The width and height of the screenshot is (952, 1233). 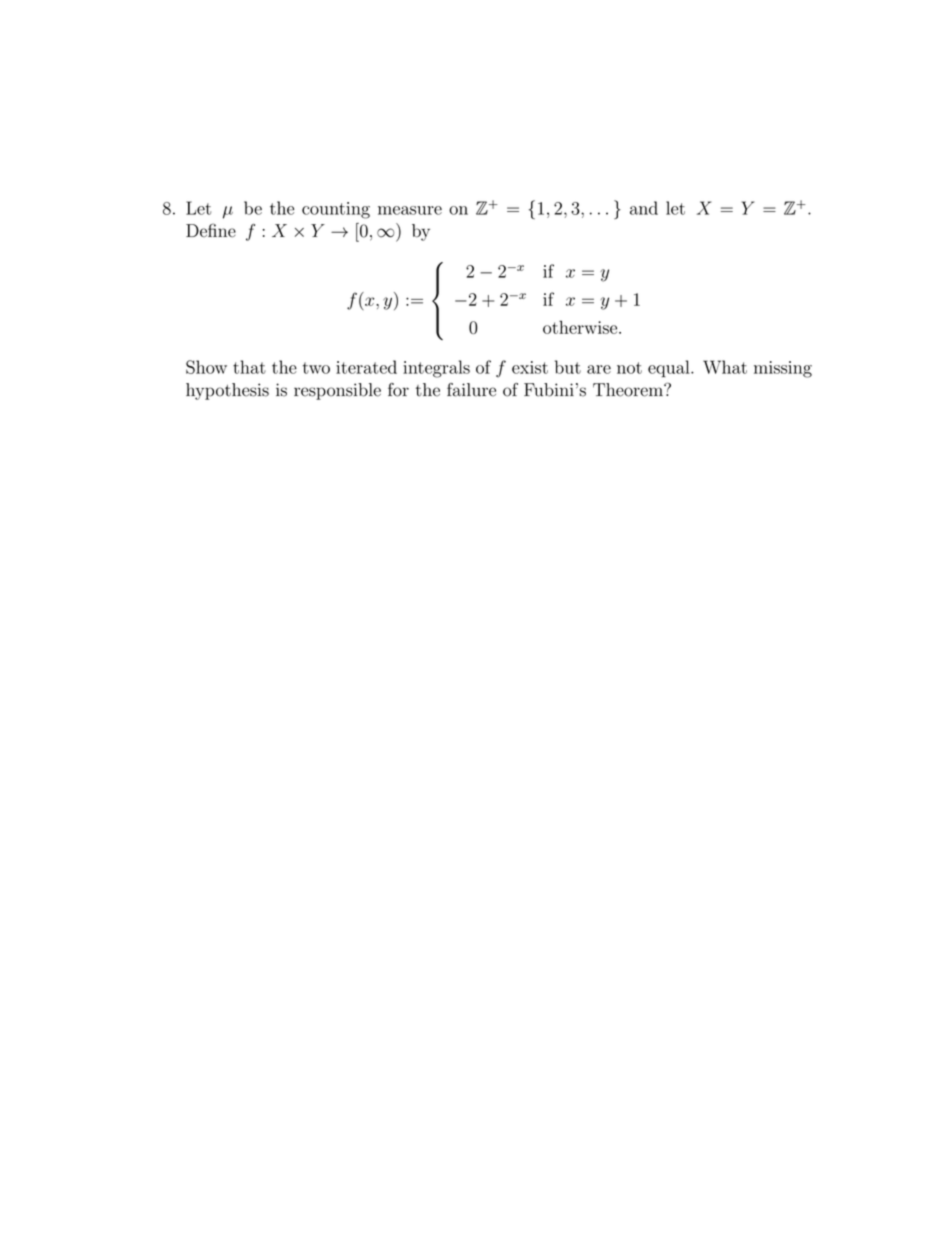 I want to click on exist, so click(x=530, y=367).
